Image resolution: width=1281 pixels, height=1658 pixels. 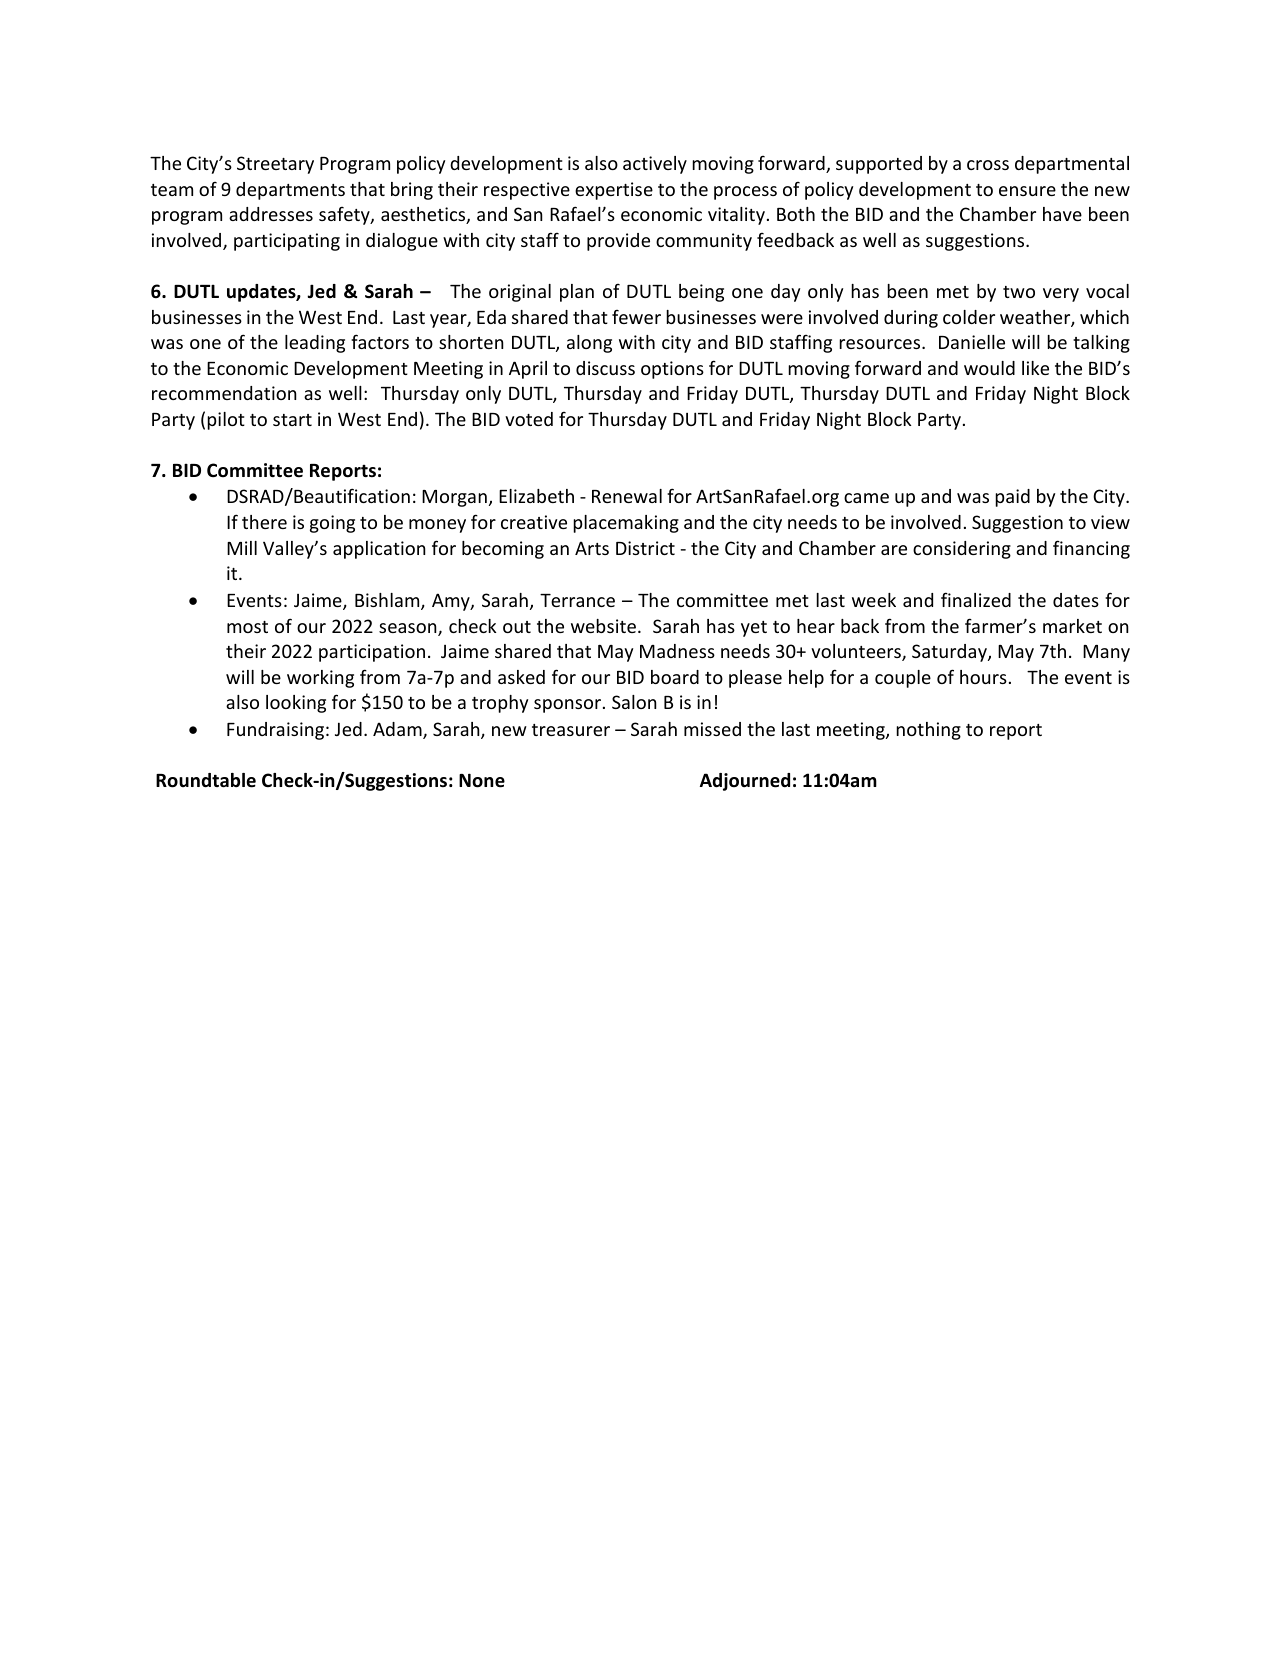 What do you see at coordinates (242, 548) in the screenshot?
I see `Mill` at bounding box center [242, 548].
